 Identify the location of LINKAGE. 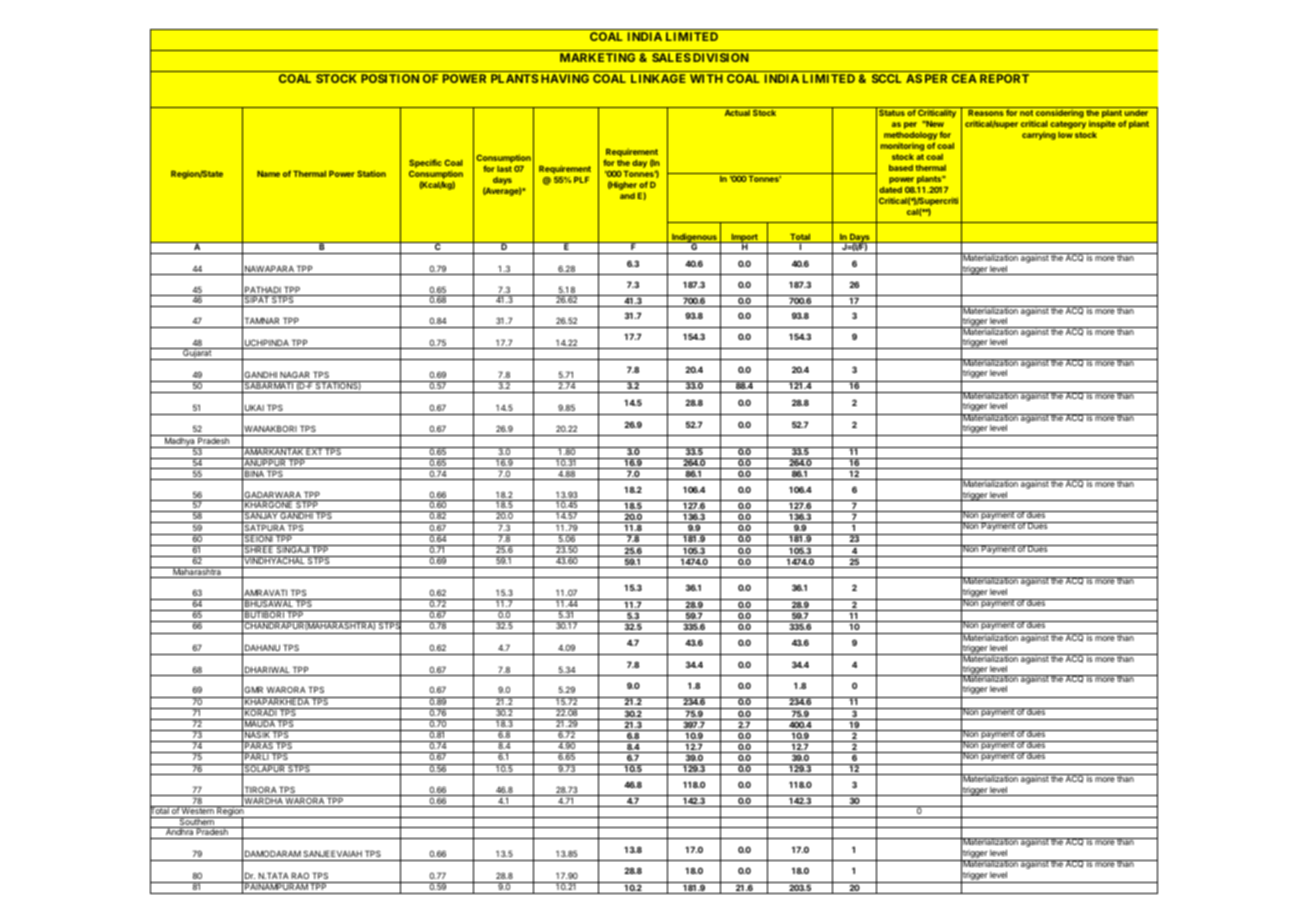
(658, 78).
